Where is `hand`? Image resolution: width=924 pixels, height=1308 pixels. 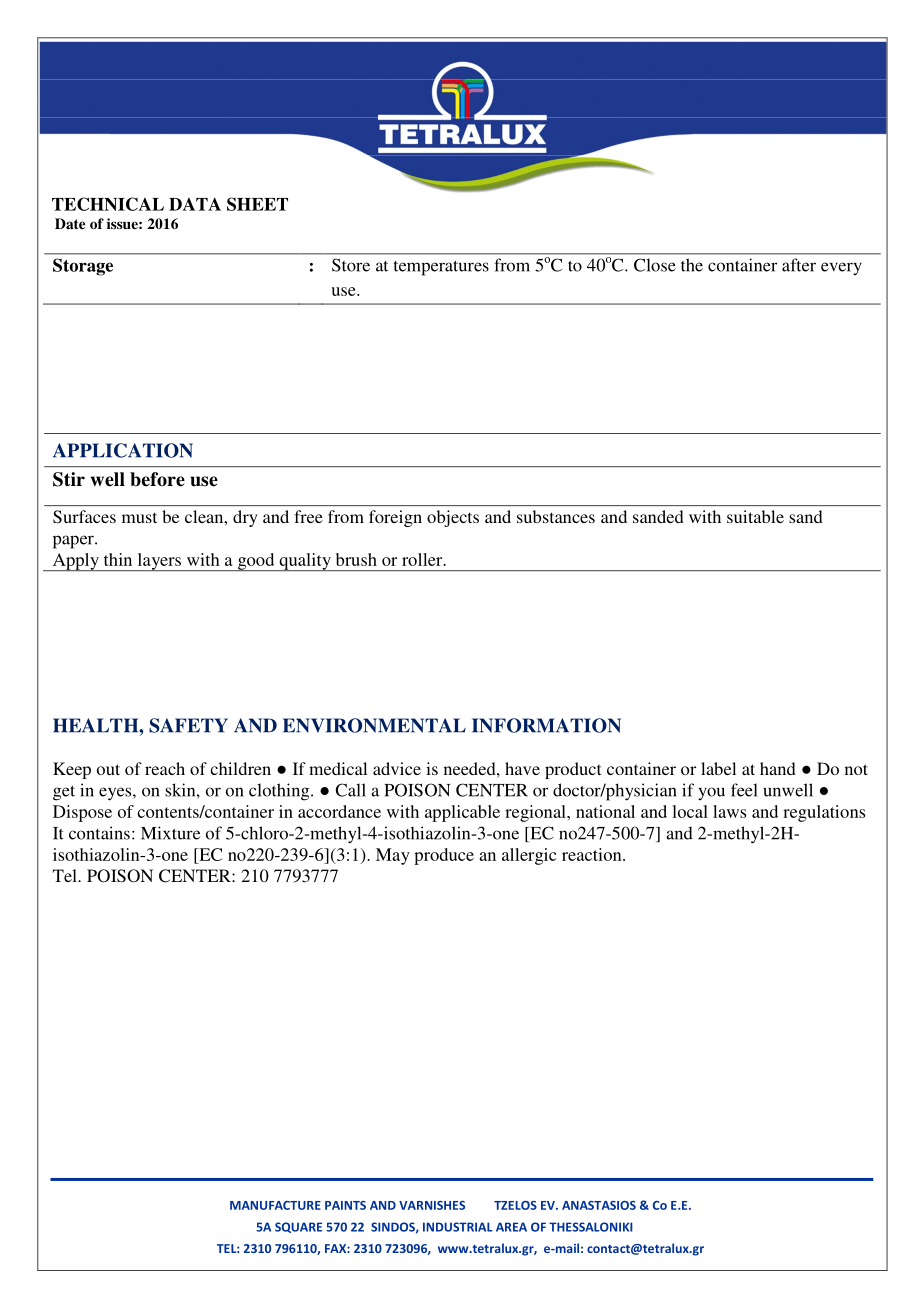
hand is located at coordinates (778, 768).
